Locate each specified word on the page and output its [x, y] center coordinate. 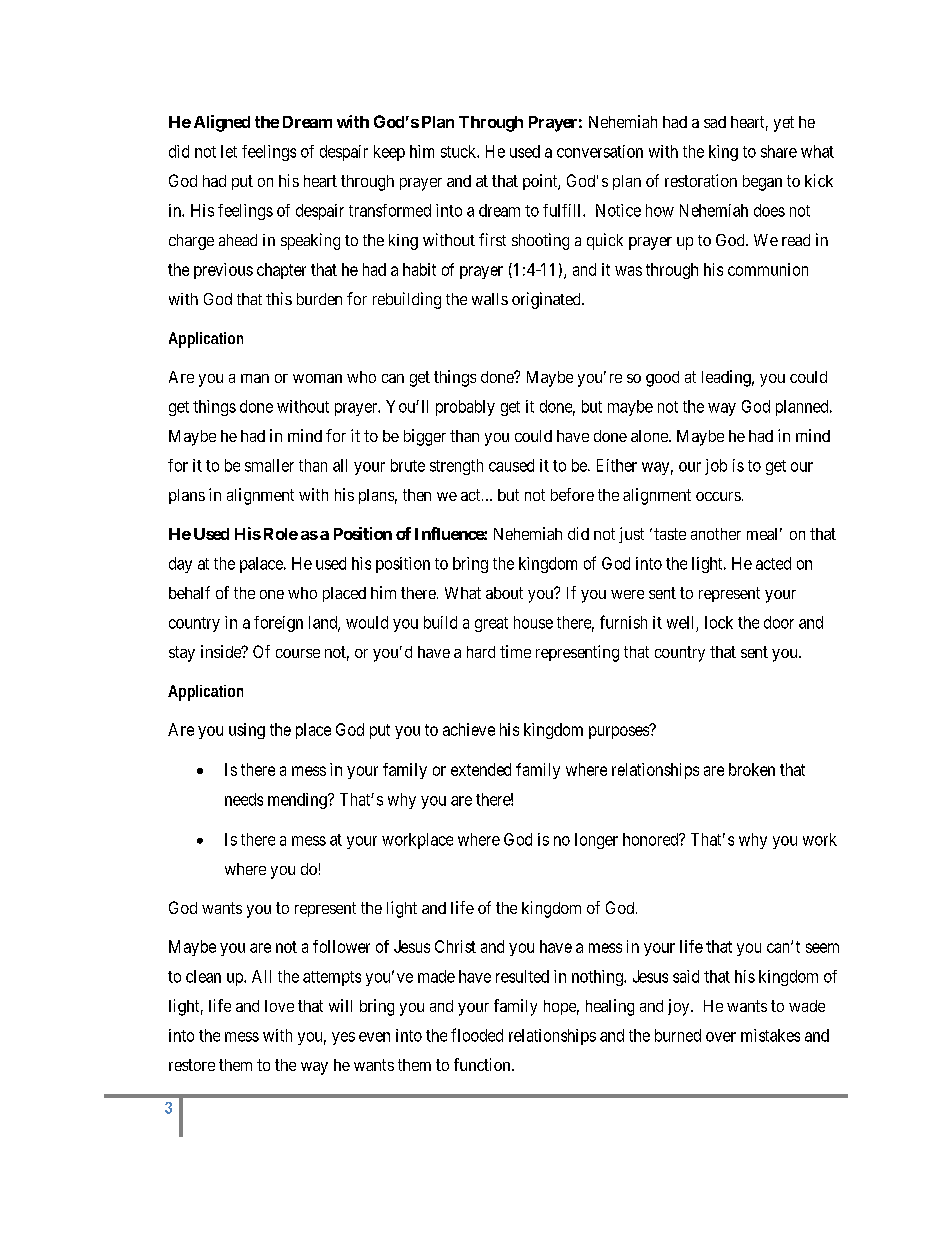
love [279, 1006]
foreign [278, 624]
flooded [477, 1035]
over [721, 1037]
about [504, 593]
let [229, 151]
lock [719, 622]
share [779, 151]
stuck [459, 151]
